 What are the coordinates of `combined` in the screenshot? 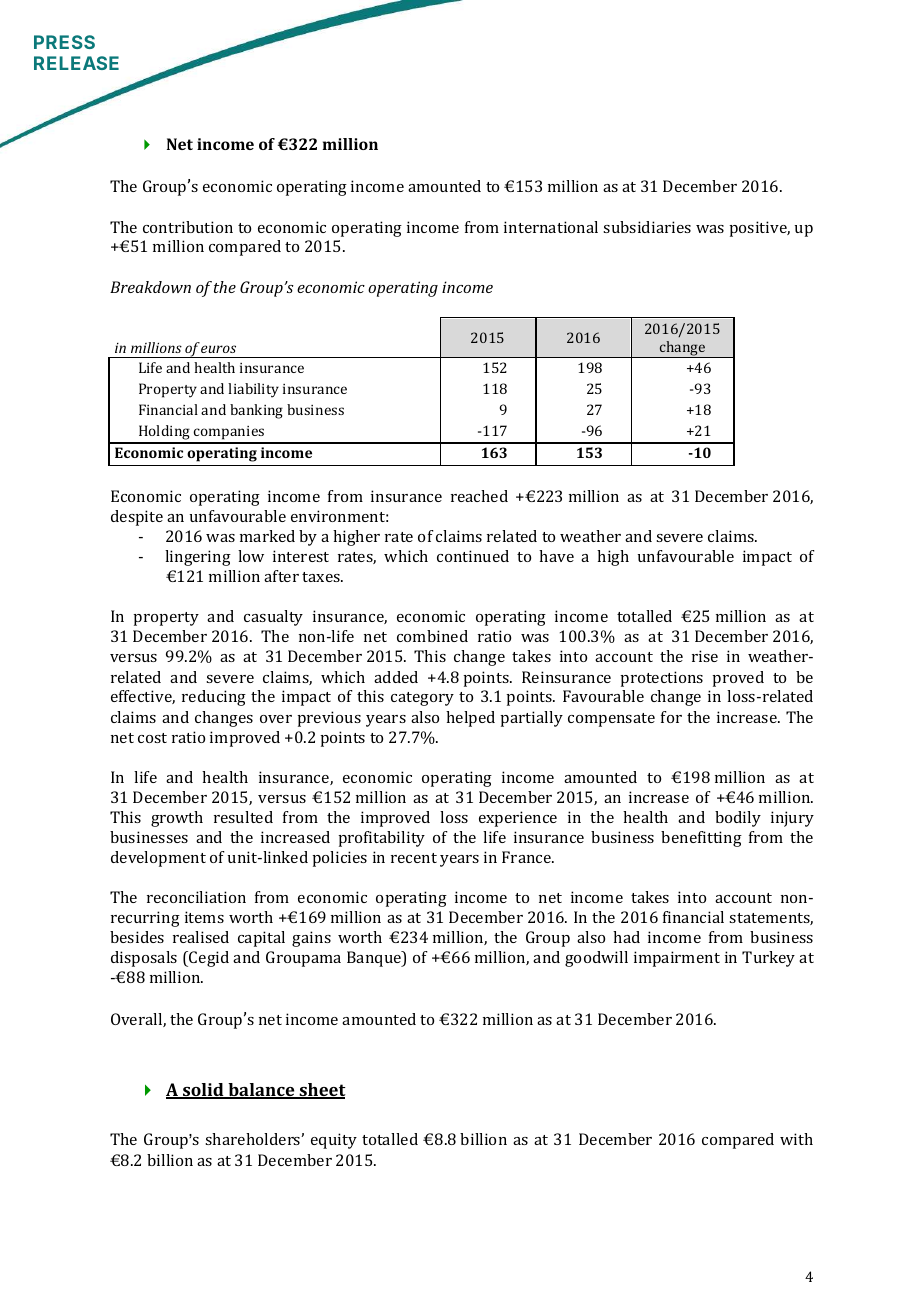 It's located at (432, 636).
